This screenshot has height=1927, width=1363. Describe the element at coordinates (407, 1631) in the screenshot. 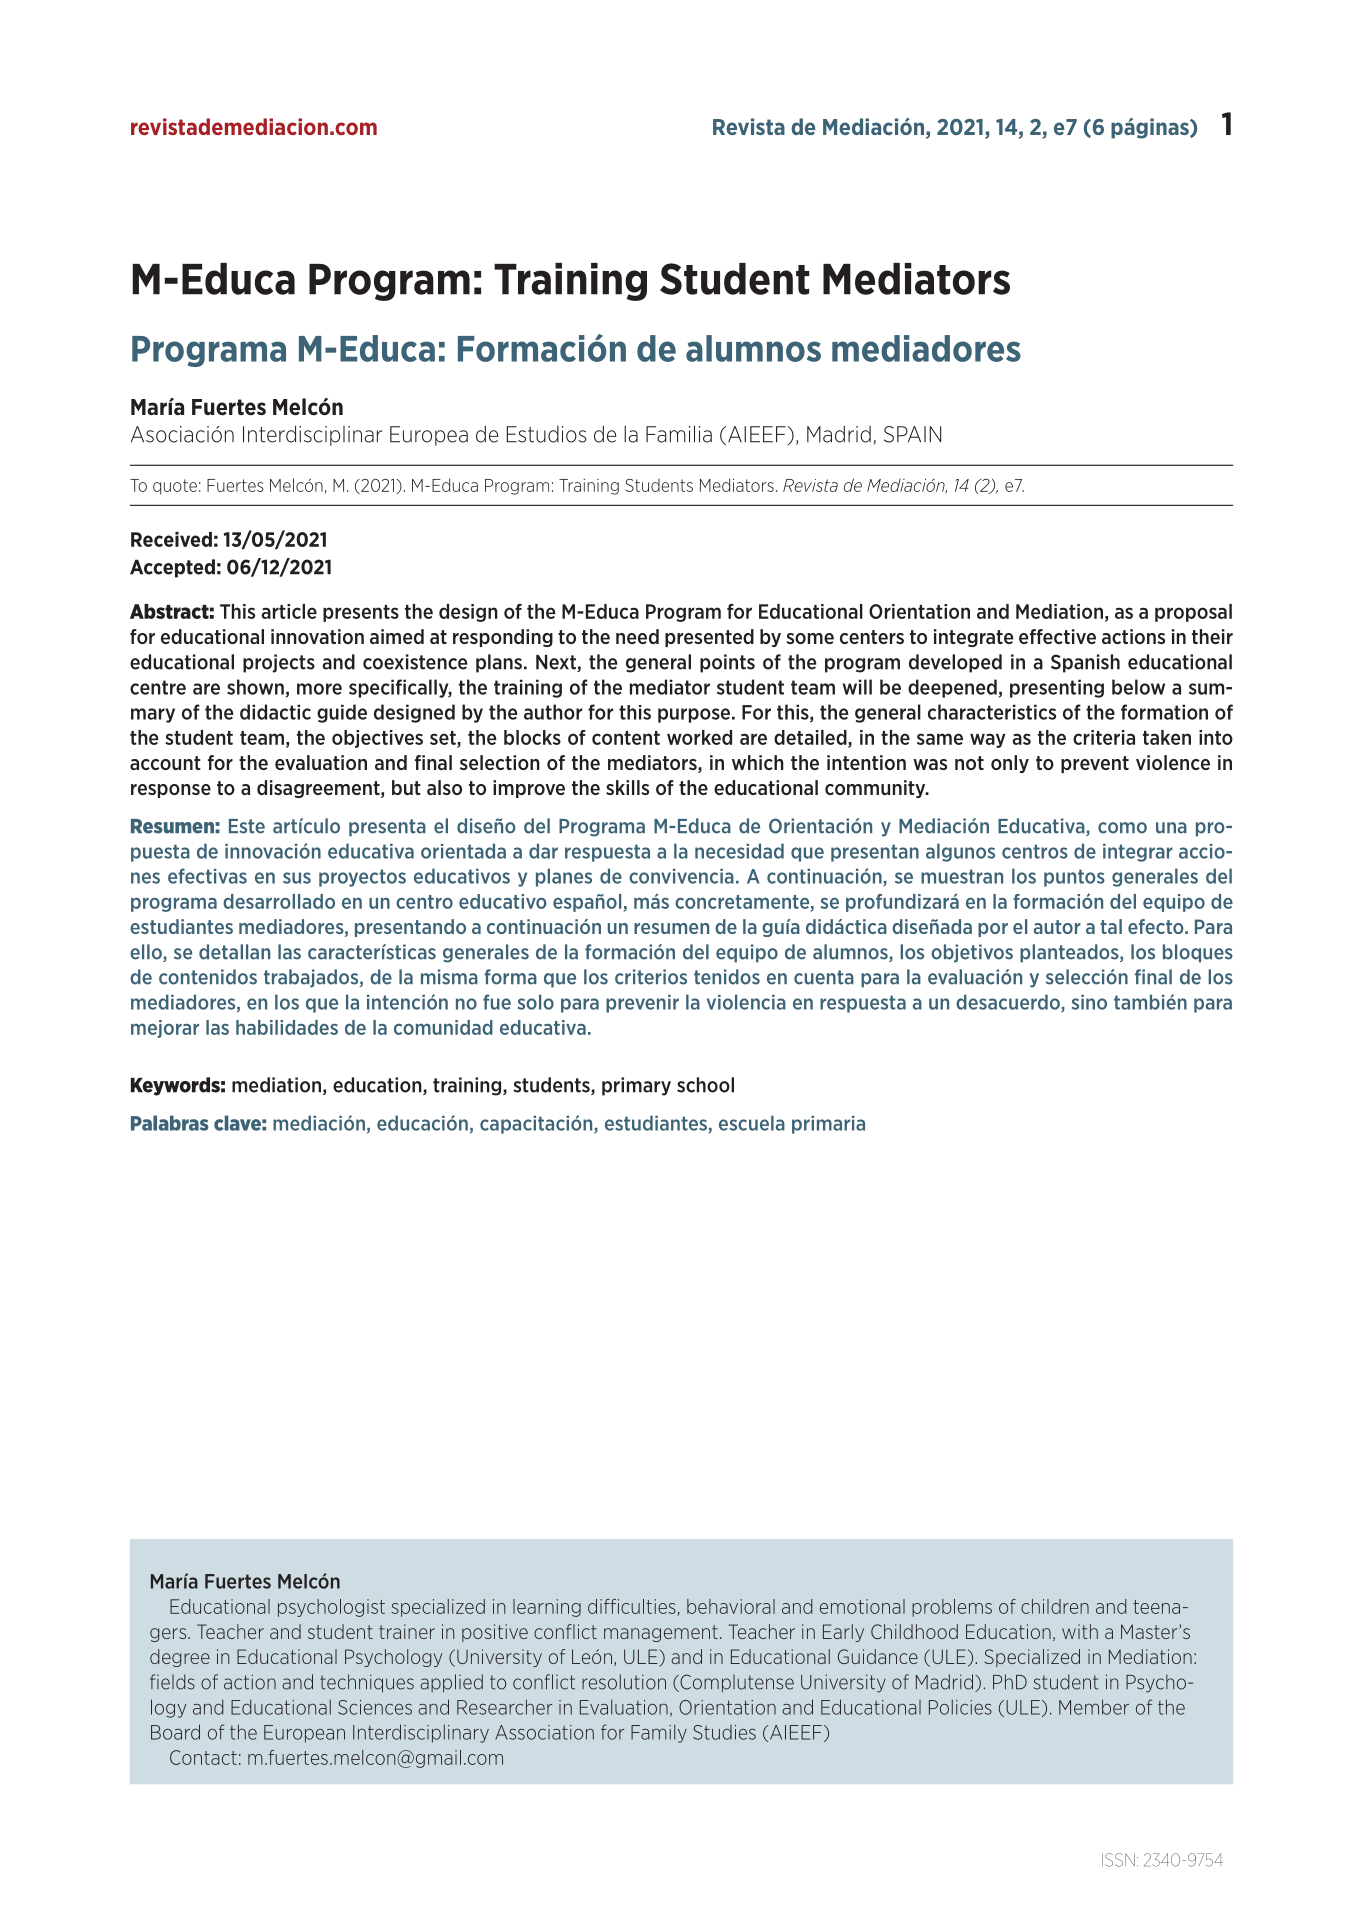

I see `trainer` at that location.
